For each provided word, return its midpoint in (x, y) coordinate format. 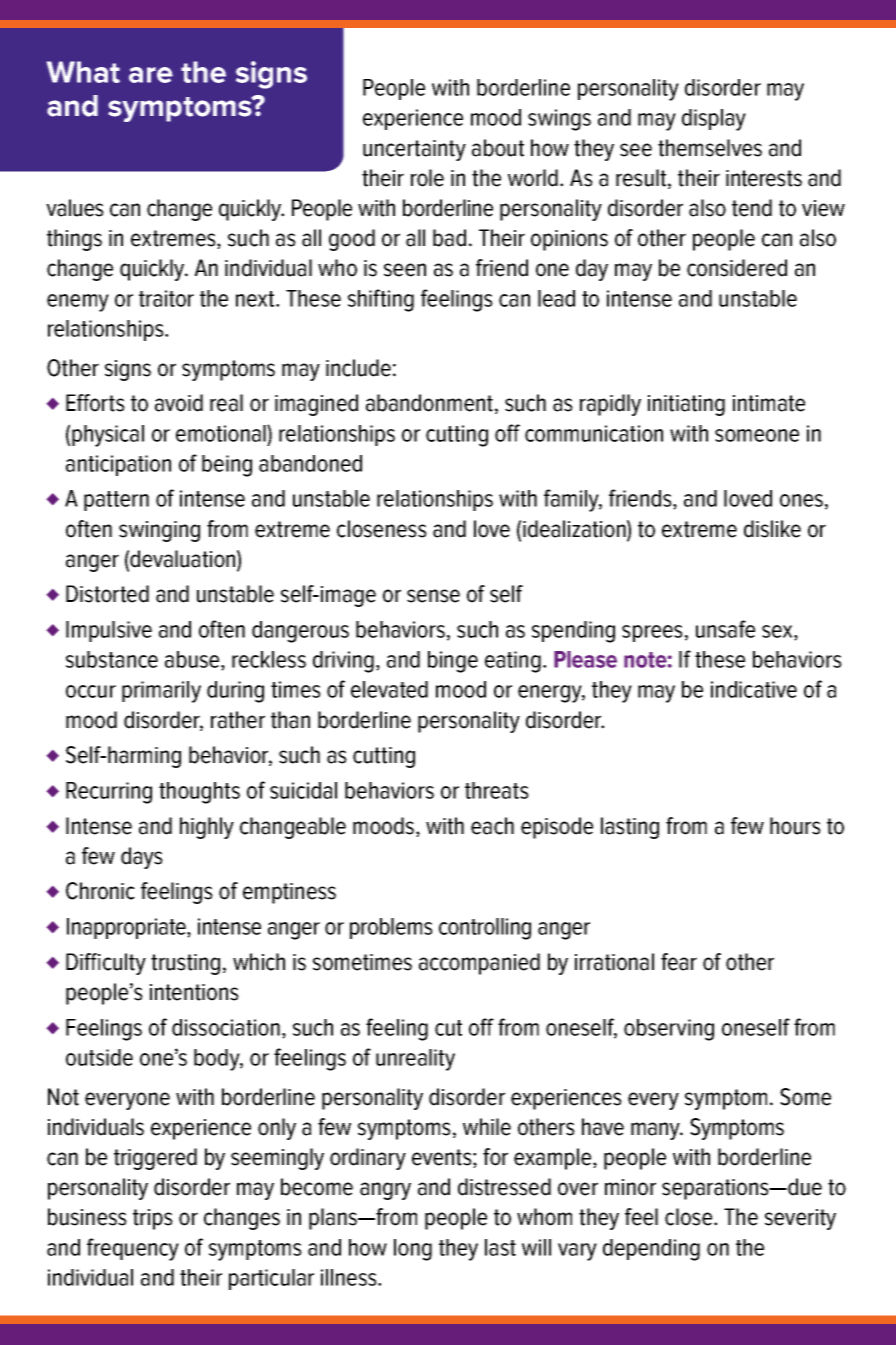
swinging (159, 531)
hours (795, 826)
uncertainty (414, 150)
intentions (194, 992)
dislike (772, 529)
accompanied (479, 964)
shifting (381, 300)
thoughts (199, 793)
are (151, 75)
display (714, 120)
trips (153, 1219)
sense (433, 596)
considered (737, 268)
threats (497, 790)
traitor (166, 298)
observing (669, 1030)
